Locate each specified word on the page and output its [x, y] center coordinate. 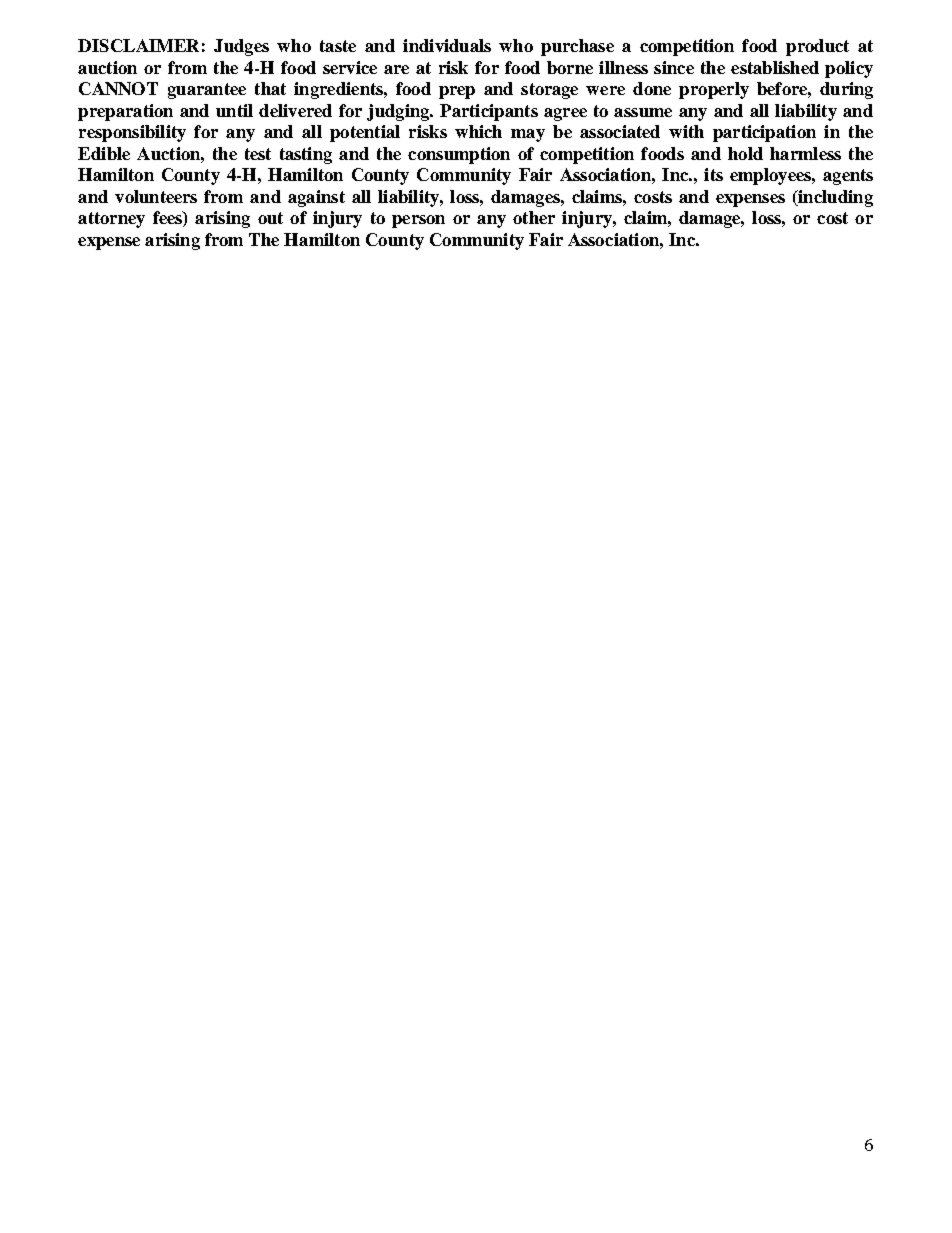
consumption [459, 155]
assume [643, 112]
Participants [489, 112]
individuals [447, 45]
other [534, 217]
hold [745, 153]
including [834, 198]
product [817, 47]
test [258, 154]
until [234, 110]
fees [168, 219]
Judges [241, 47]
